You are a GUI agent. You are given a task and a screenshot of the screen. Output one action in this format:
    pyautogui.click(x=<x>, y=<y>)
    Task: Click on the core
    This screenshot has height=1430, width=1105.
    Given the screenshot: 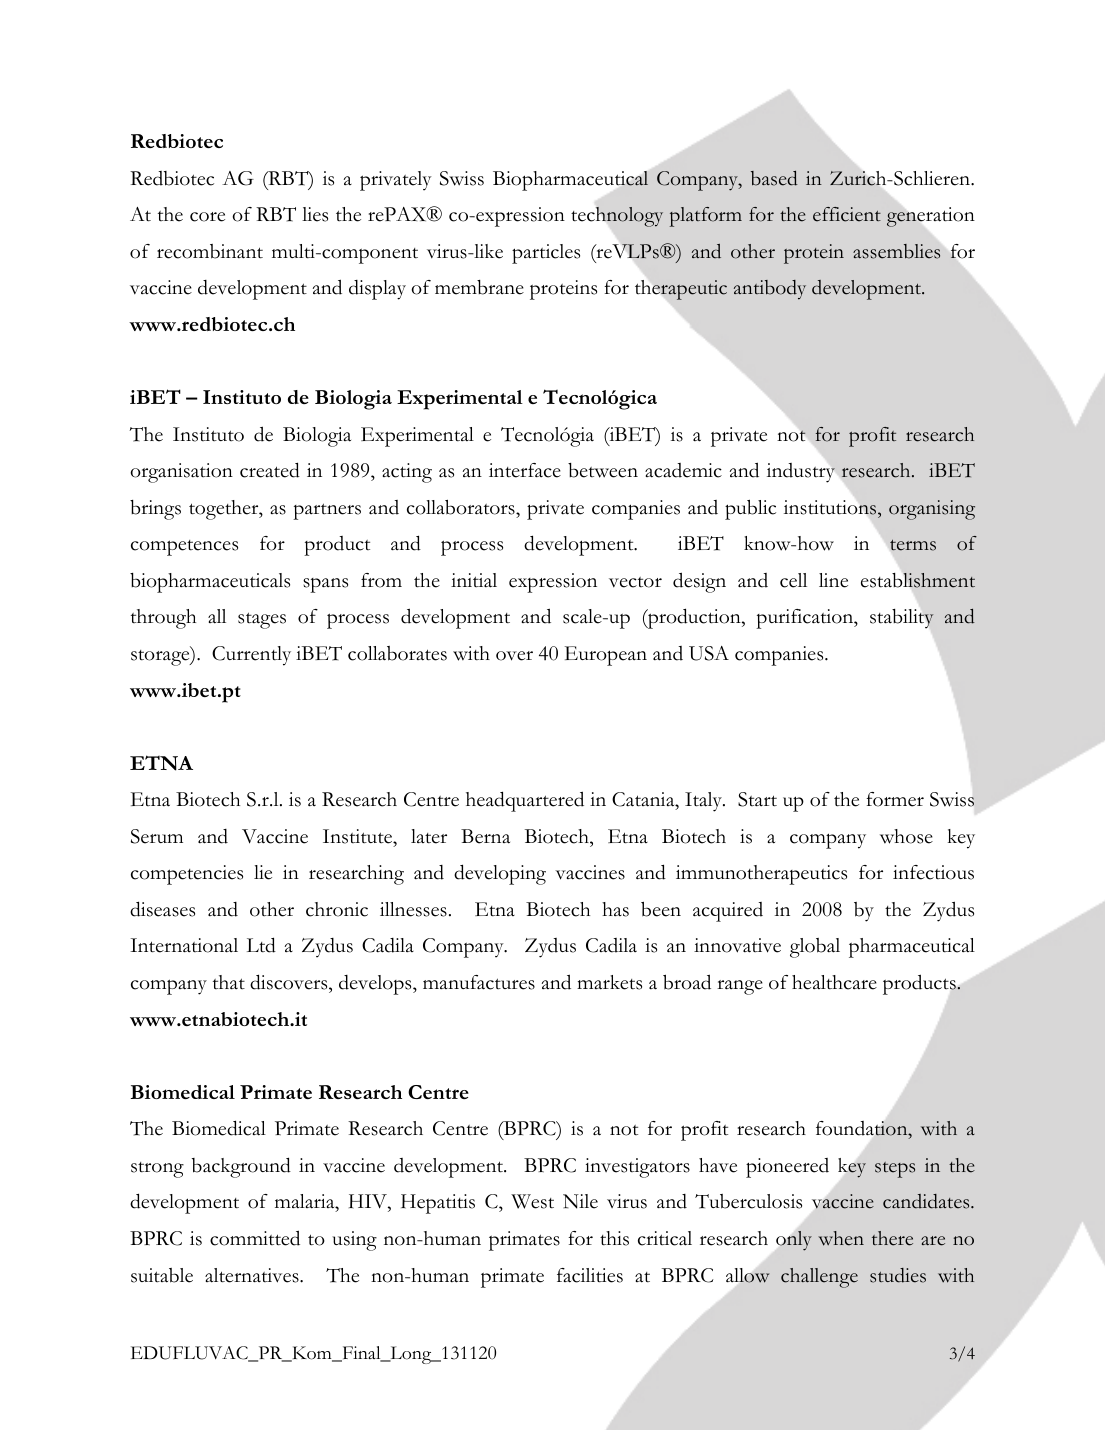 What is the action you would take?
    pyautogui.click(x=207, y=217)
